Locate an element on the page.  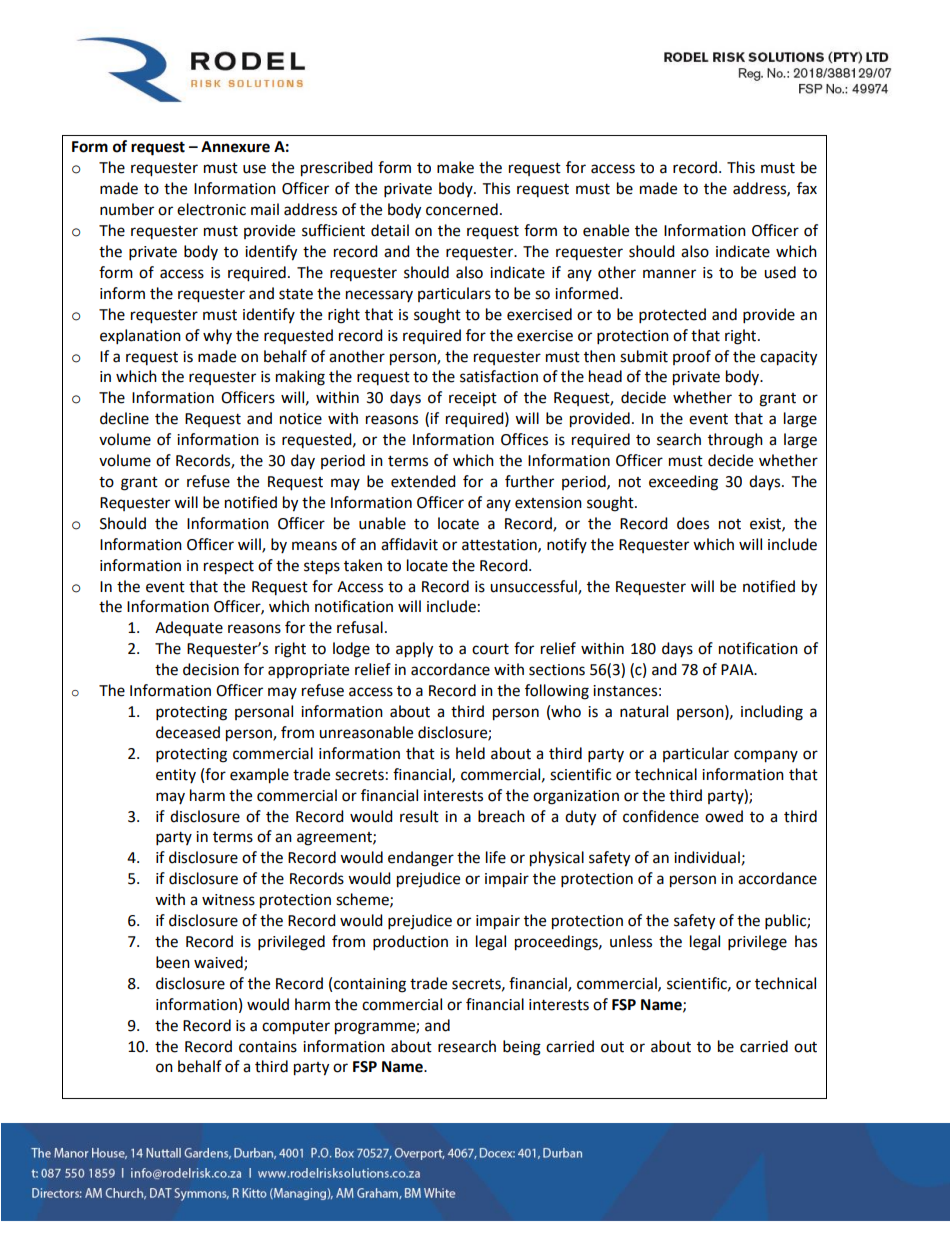
court is located at coordinates (490, 649).
